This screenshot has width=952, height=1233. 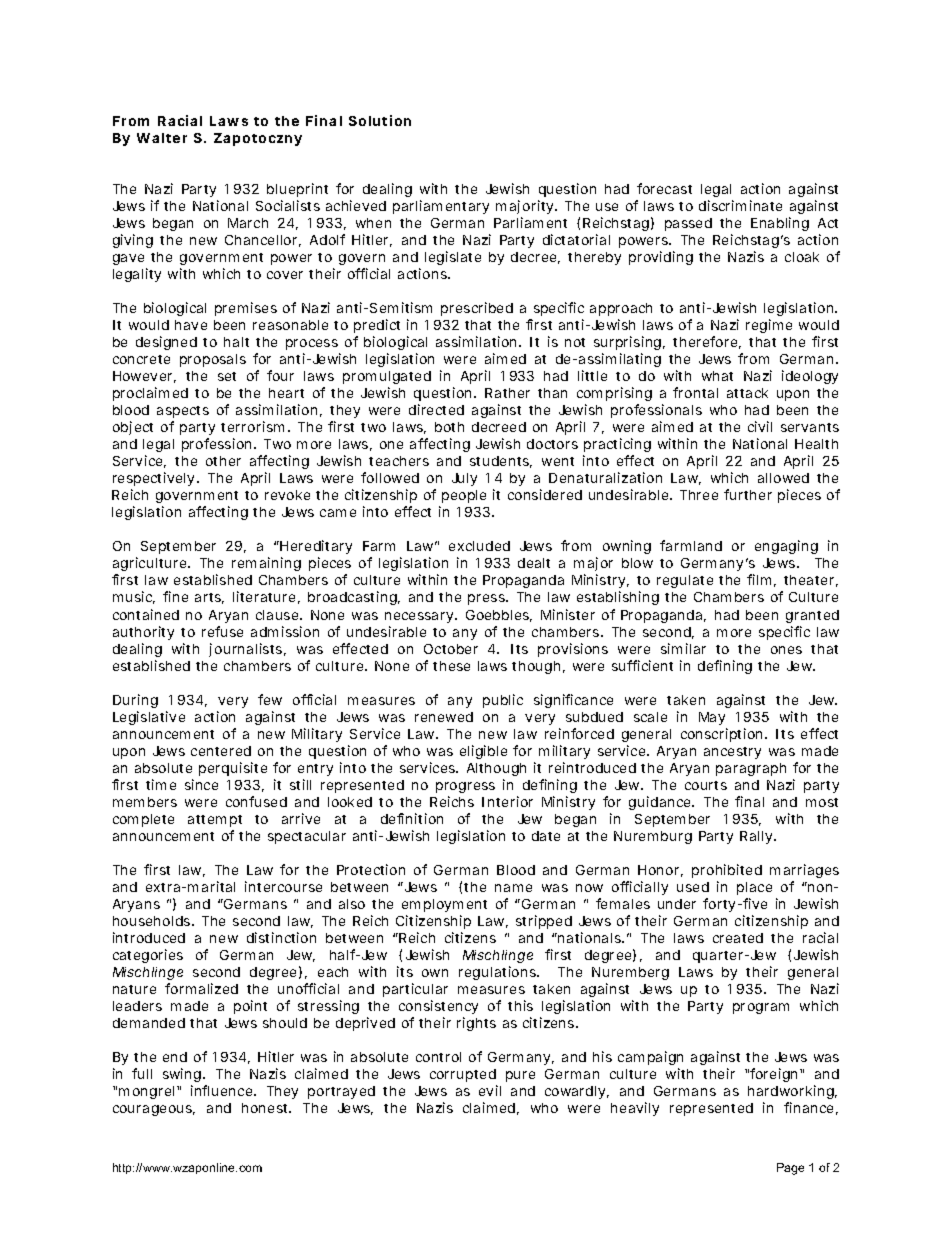 What do you see at coordinates (717, 376) in the screenshot?
I see `what` at bounding box center [717, 376].
